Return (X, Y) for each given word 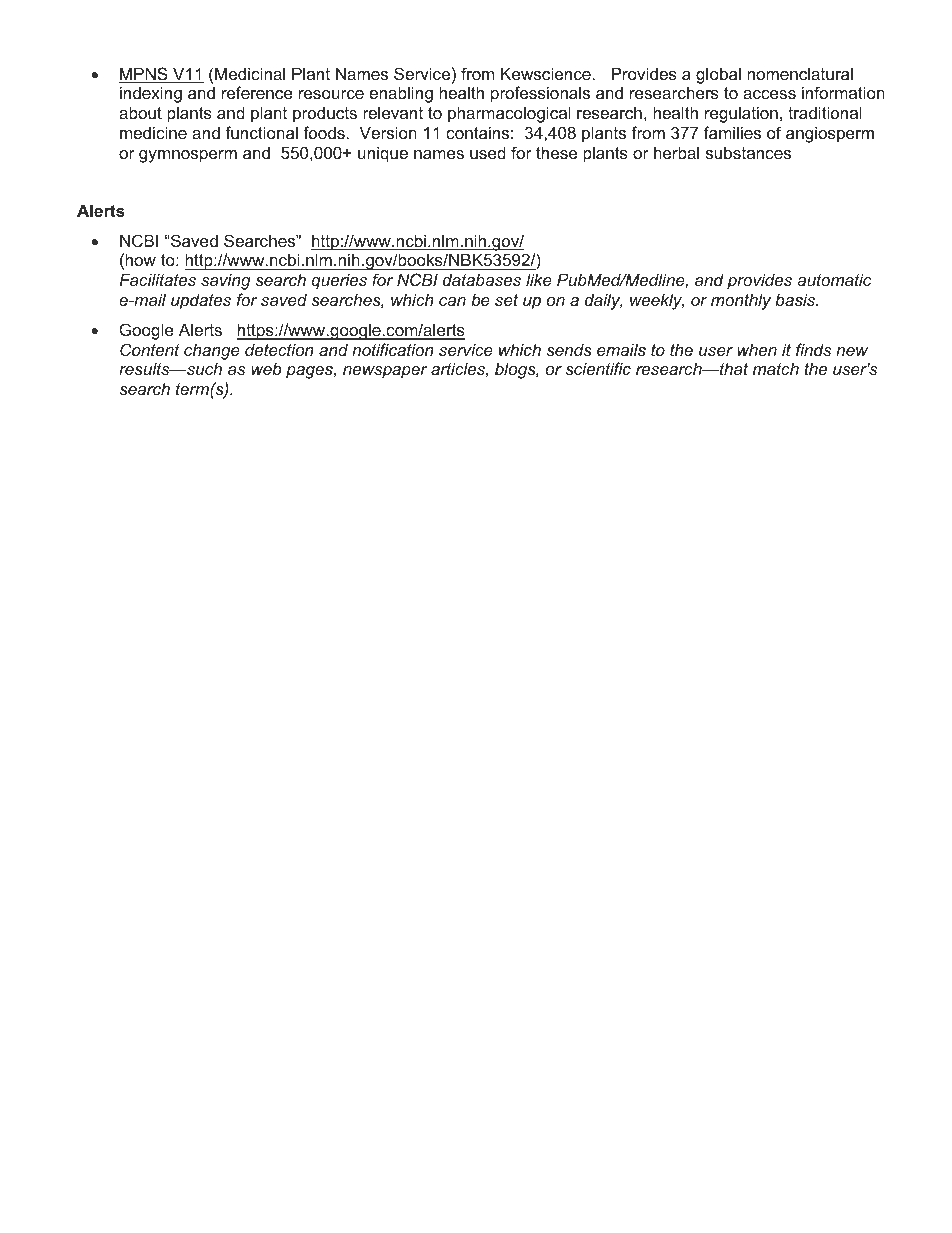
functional (261, 132)
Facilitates (158, 279)
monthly (741, 301)
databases (482, 279)
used (488, 152)
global (718, 75)
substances (748, 152)
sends (569, 350)
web (266, 368)
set (506, 300)
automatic (834, 279)
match (776, 368)
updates (201, 301)
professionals (540, 94)
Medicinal (250, 73)
